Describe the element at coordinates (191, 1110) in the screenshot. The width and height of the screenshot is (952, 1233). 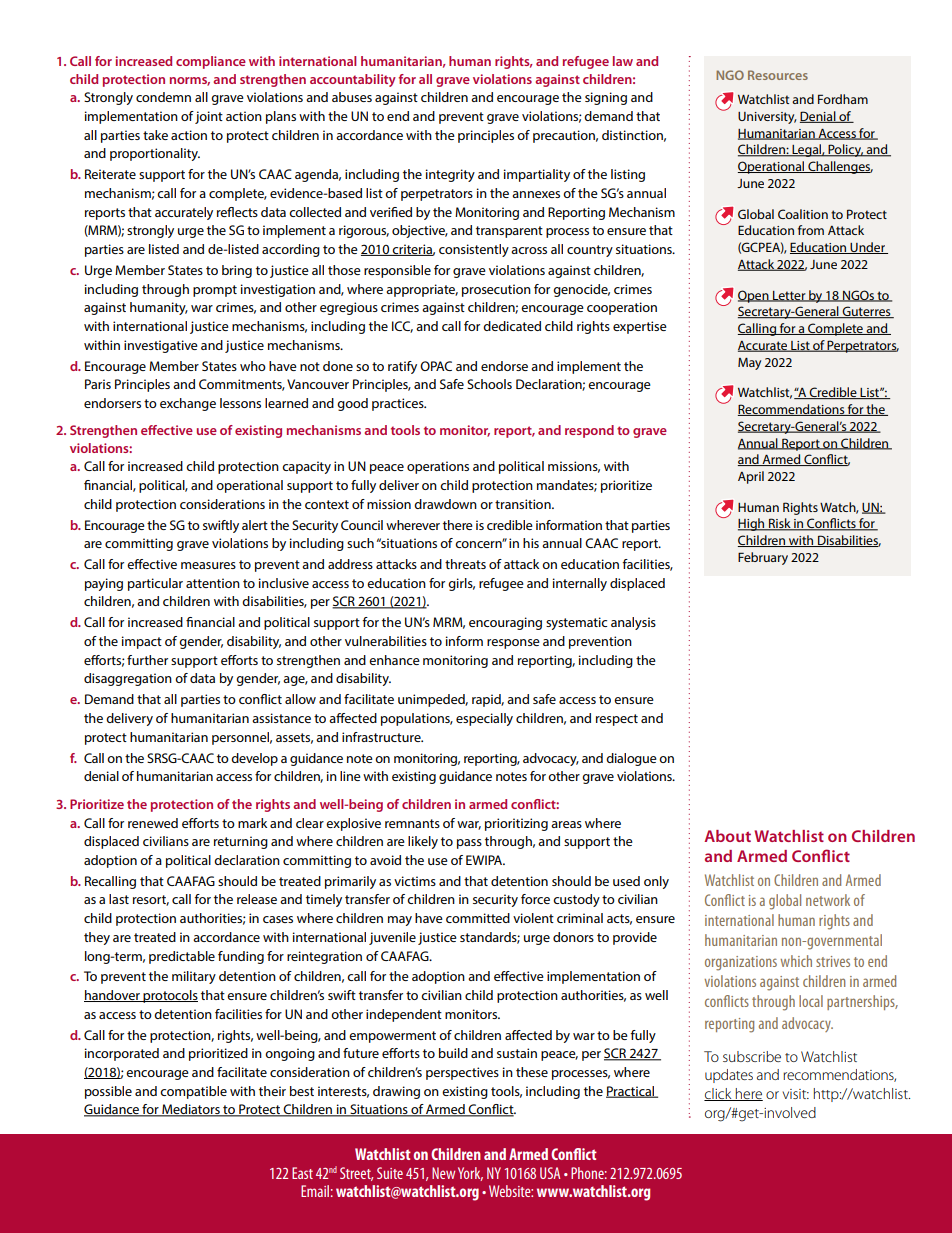
I see `Mediators` at that location.
